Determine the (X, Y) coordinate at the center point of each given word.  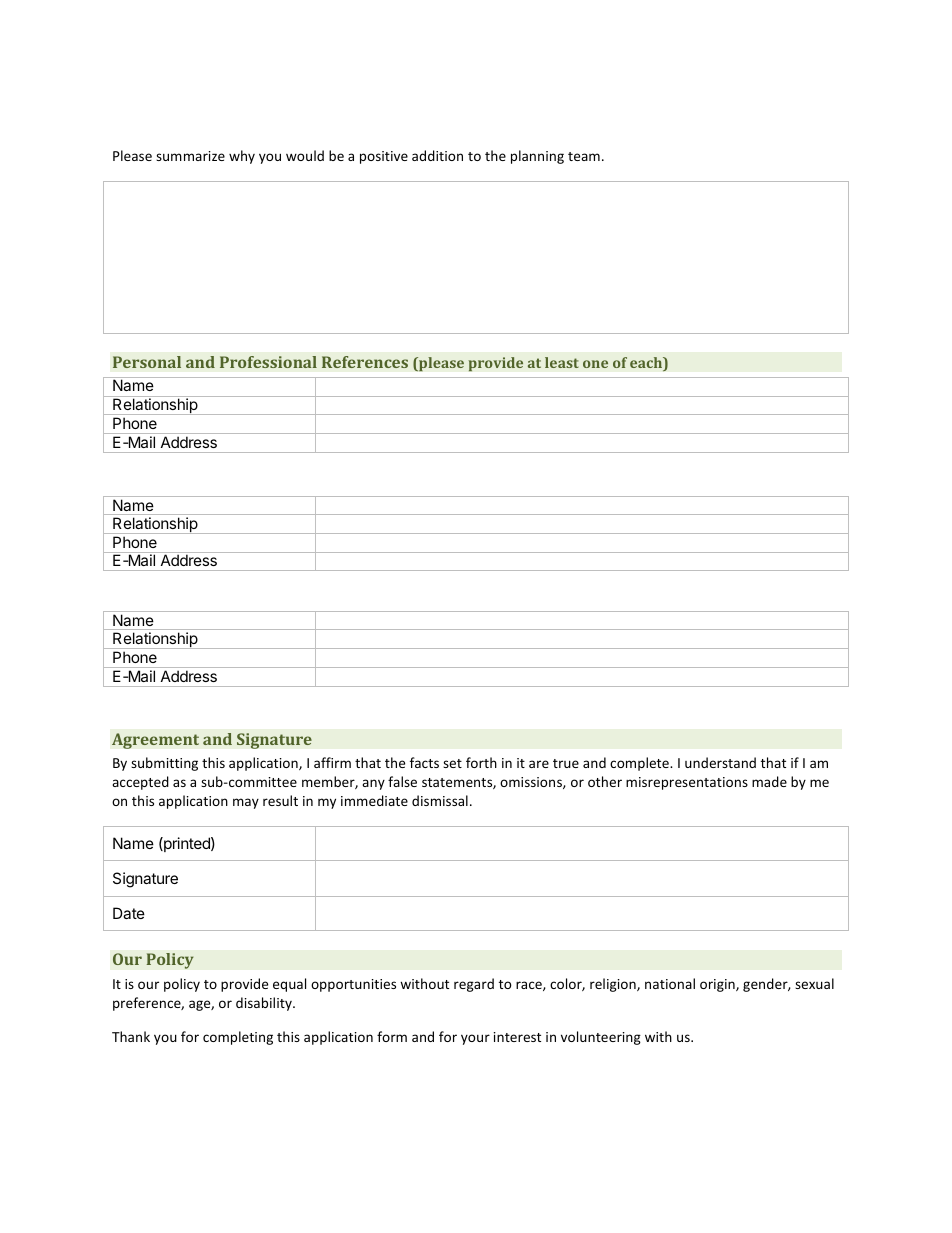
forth (481, 762)
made (769, 781)
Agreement (155, 741)
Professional (268, 362)
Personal (147, 362)
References (365, 362)
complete (640, 764)
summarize (190, 156)
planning (537, 157)
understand (720, 762)
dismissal (440, 800)
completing (238, 1038)
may (246, 803)
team (584, 156)
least (562, 362)
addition (437, 155)
